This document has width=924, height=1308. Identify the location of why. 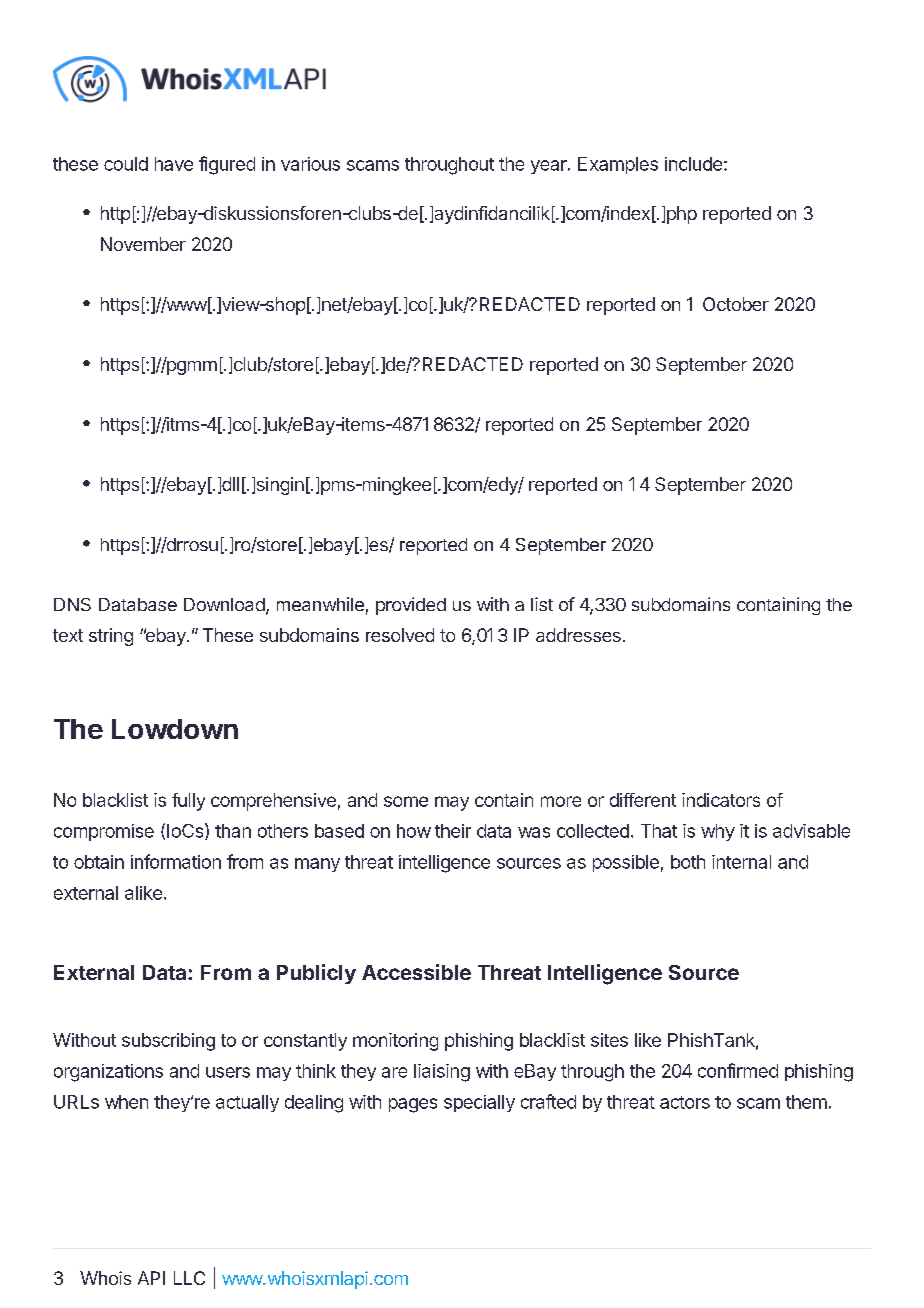
(718, 832).
